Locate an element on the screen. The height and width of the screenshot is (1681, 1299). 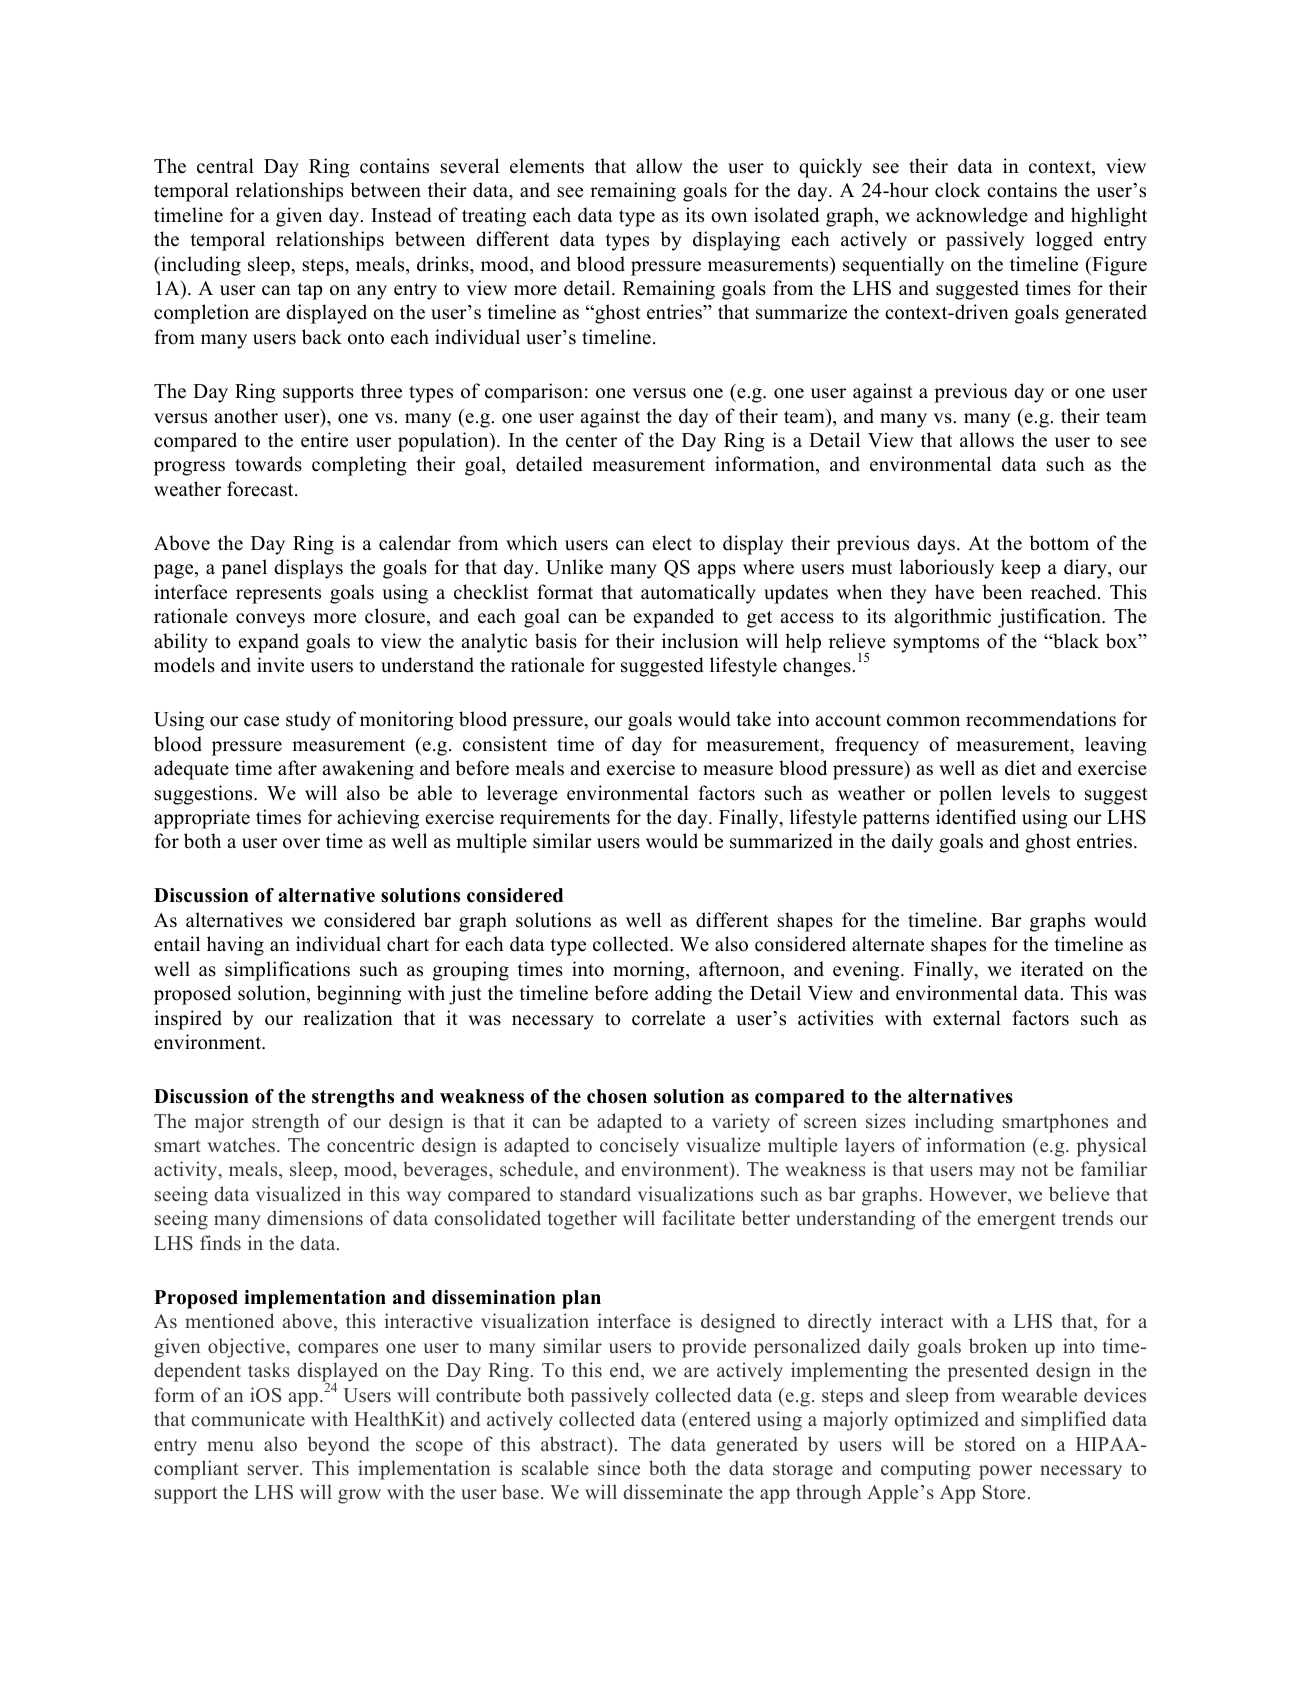
inclusion is located at coordinates (700, 641).
